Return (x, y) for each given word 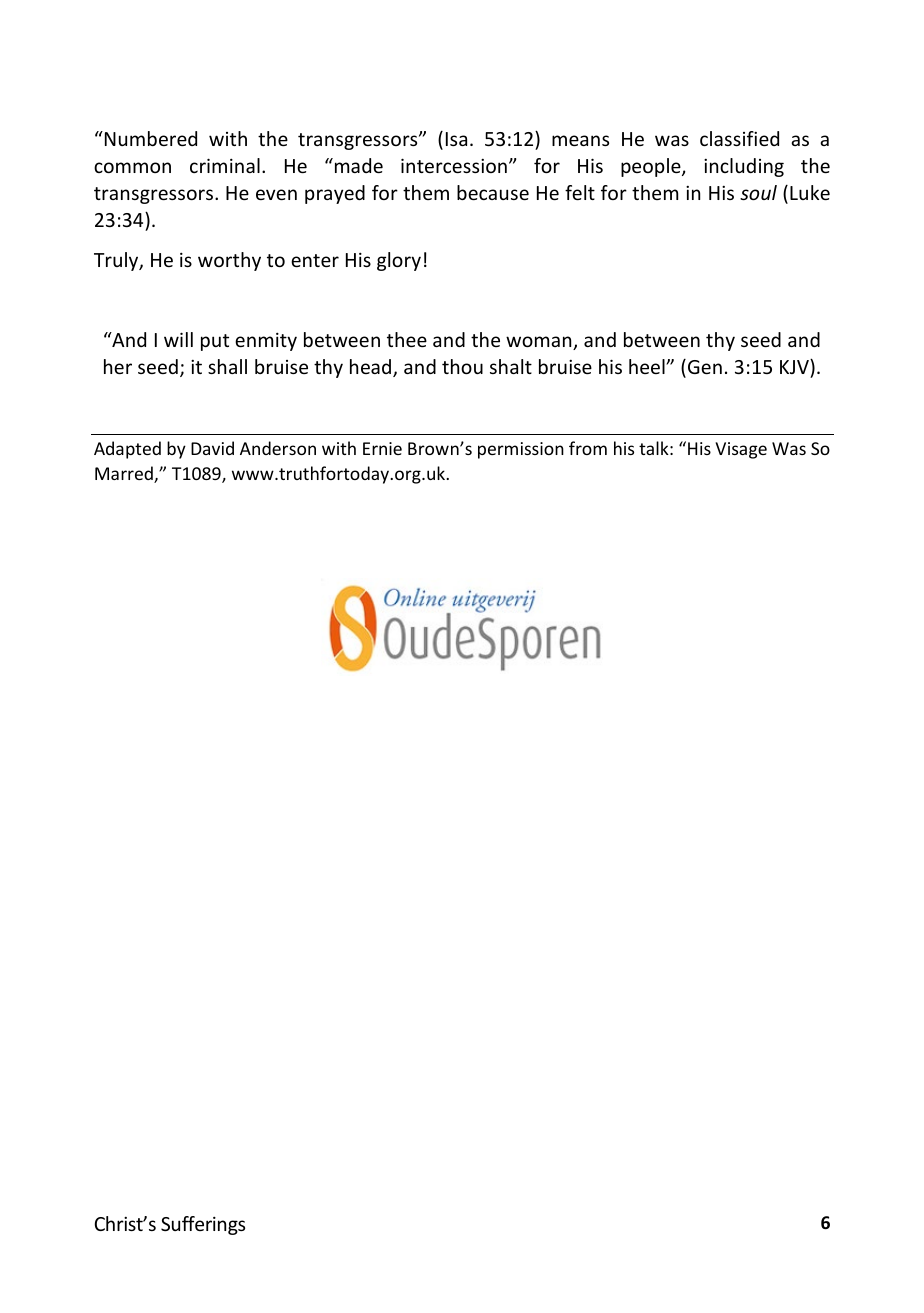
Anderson (278, 448)
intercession (454, 165)
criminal (225, 165)
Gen (705, 367)
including (744, 167)
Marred (125, 474)
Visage (741, 450)
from (588, 448)
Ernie (382, 448)
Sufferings (203, 1225)
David (212, 448)
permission (521, 450)
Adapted (127, 450)
